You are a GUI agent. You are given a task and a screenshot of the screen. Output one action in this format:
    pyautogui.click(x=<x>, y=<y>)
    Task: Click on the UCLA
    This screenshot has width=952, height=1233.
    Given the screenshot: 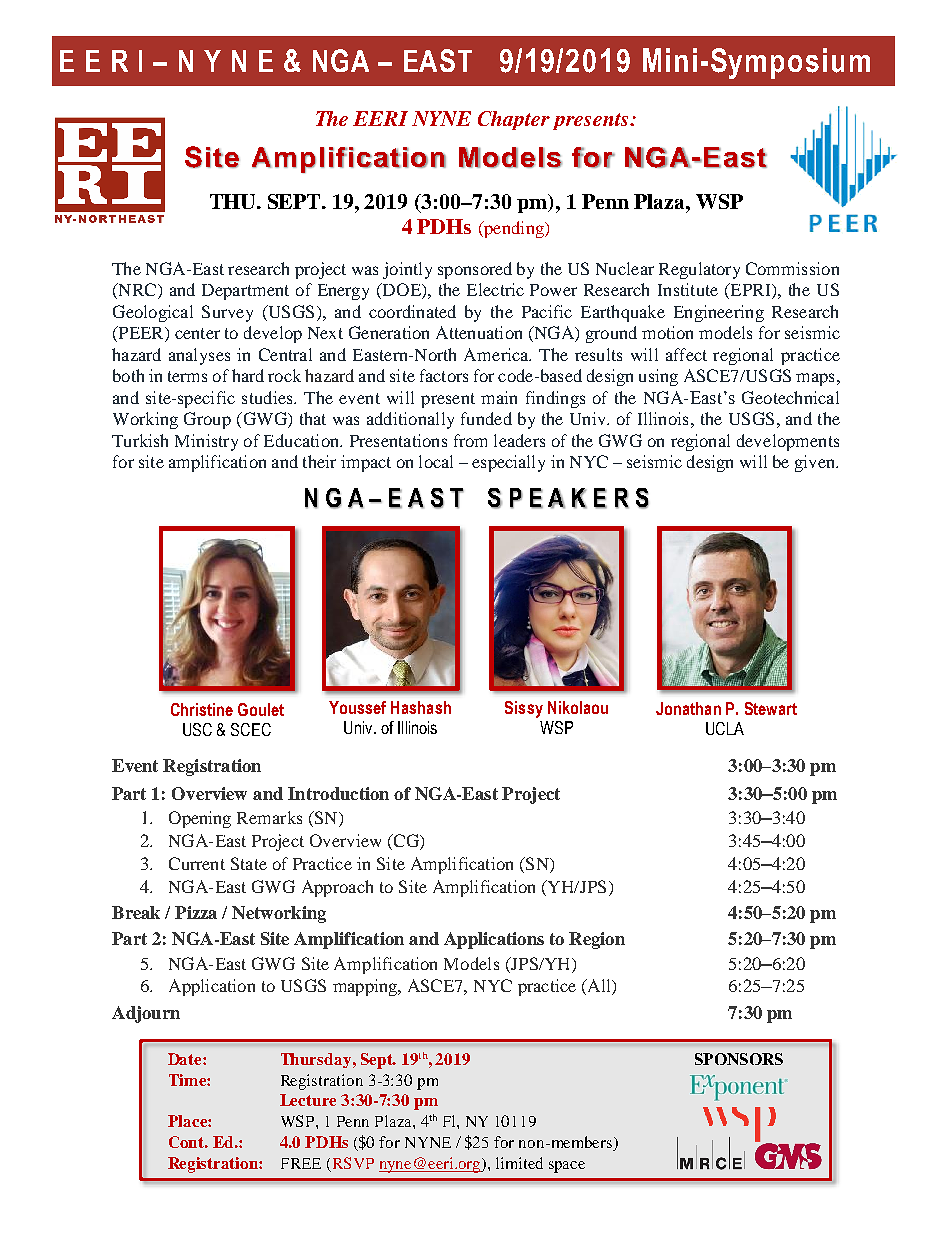 What is the action you would take?
    pyautogui.click(x=725, y=728)
